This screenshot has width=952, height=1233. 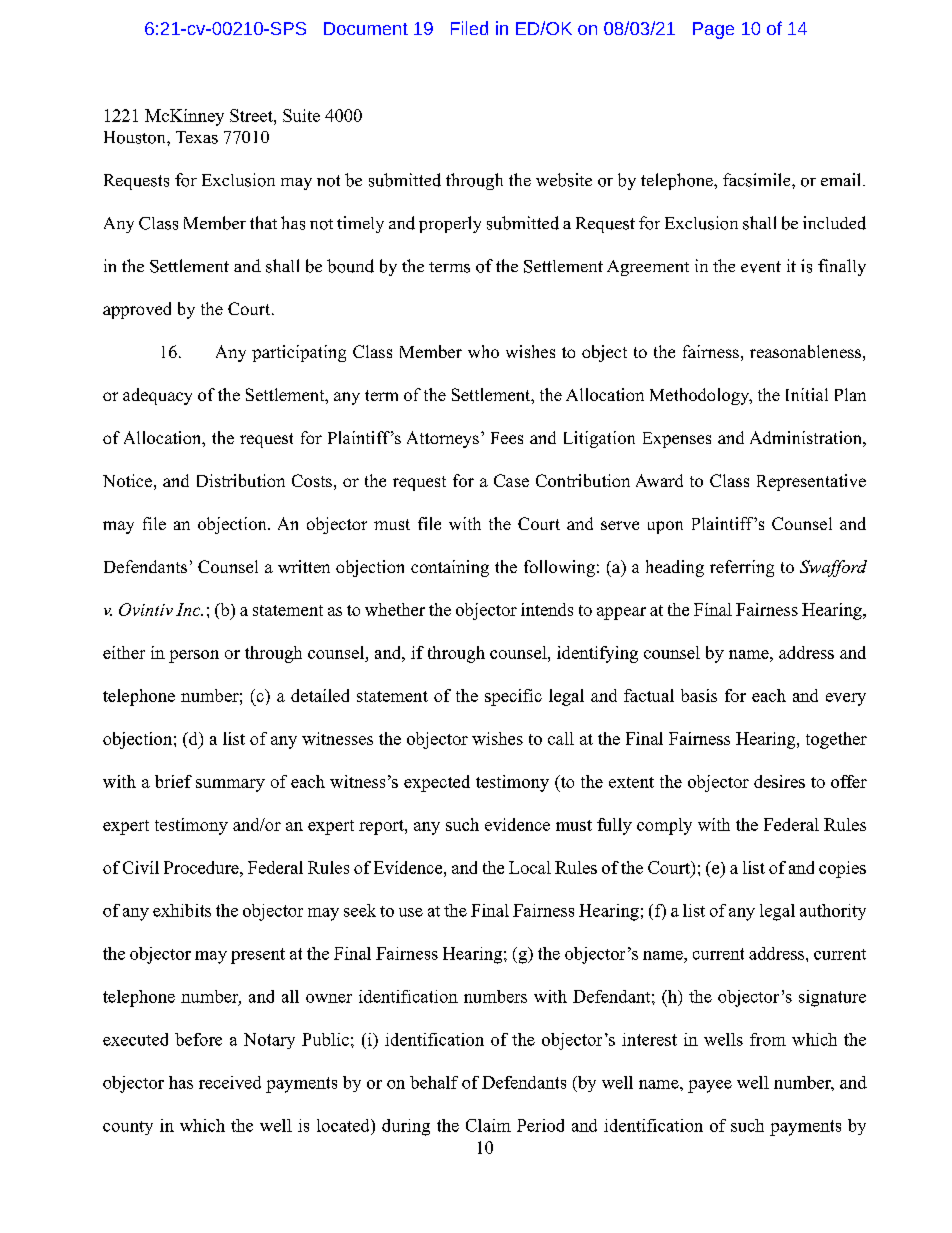 I want to click on Document, so click(x=366, y=28).
